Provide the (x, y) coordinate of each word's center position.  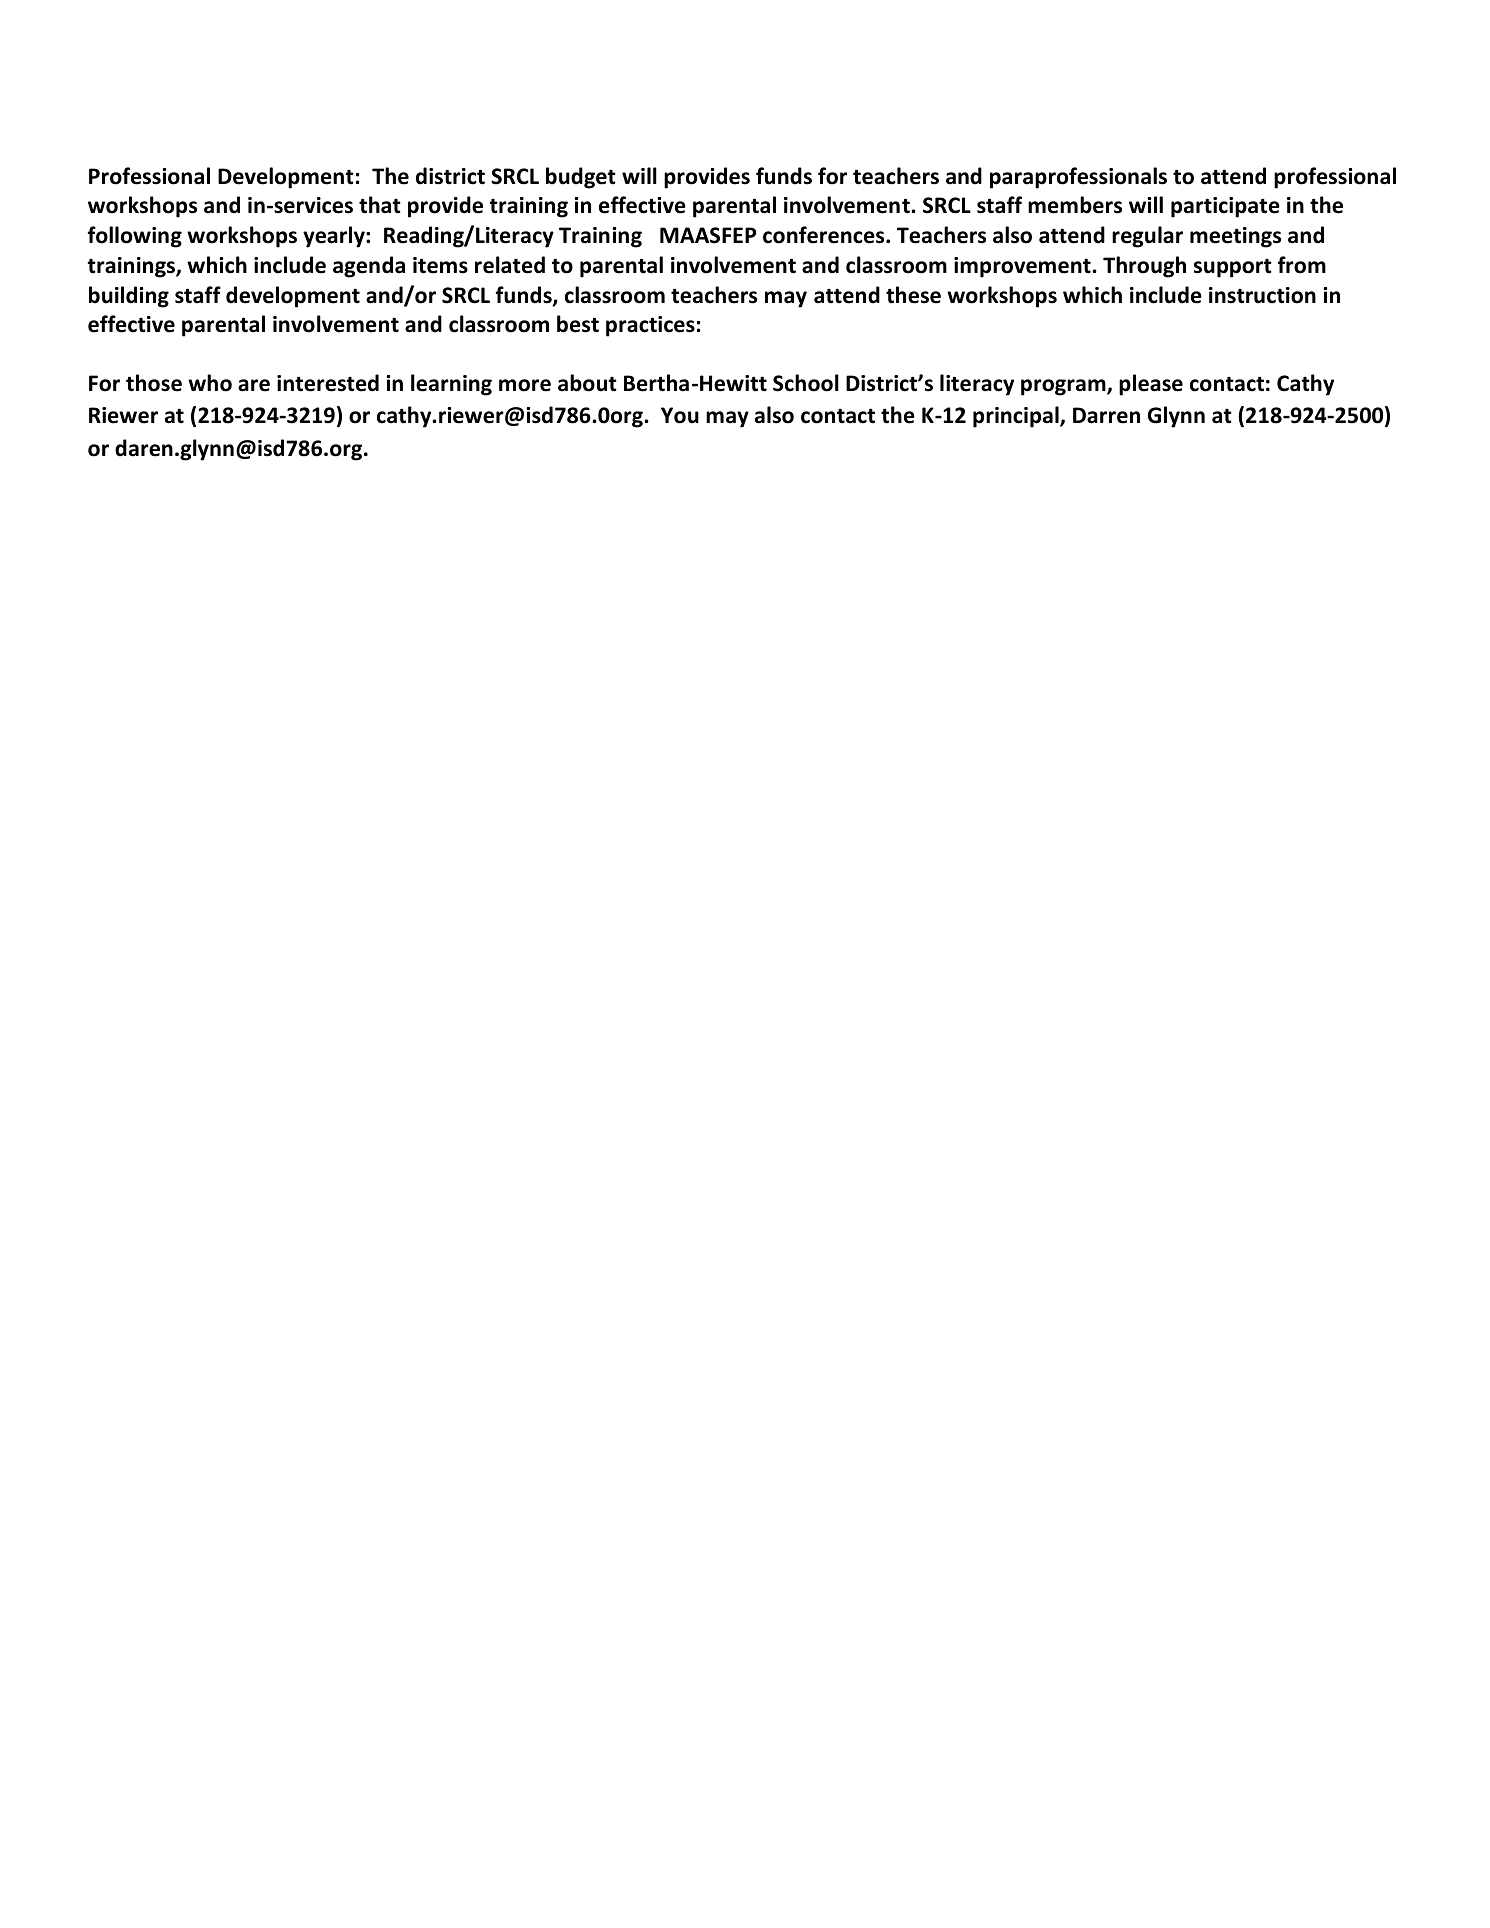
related (510, 265)
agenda (369, 267)
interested (328, 383)
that (380, 205)
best (578, 324)
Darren (1106, 415)
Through (1144, 267)
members (1075, 205)
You (680, 415)
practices (650, 326)
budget (581, 178)
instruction (1262, 295)
